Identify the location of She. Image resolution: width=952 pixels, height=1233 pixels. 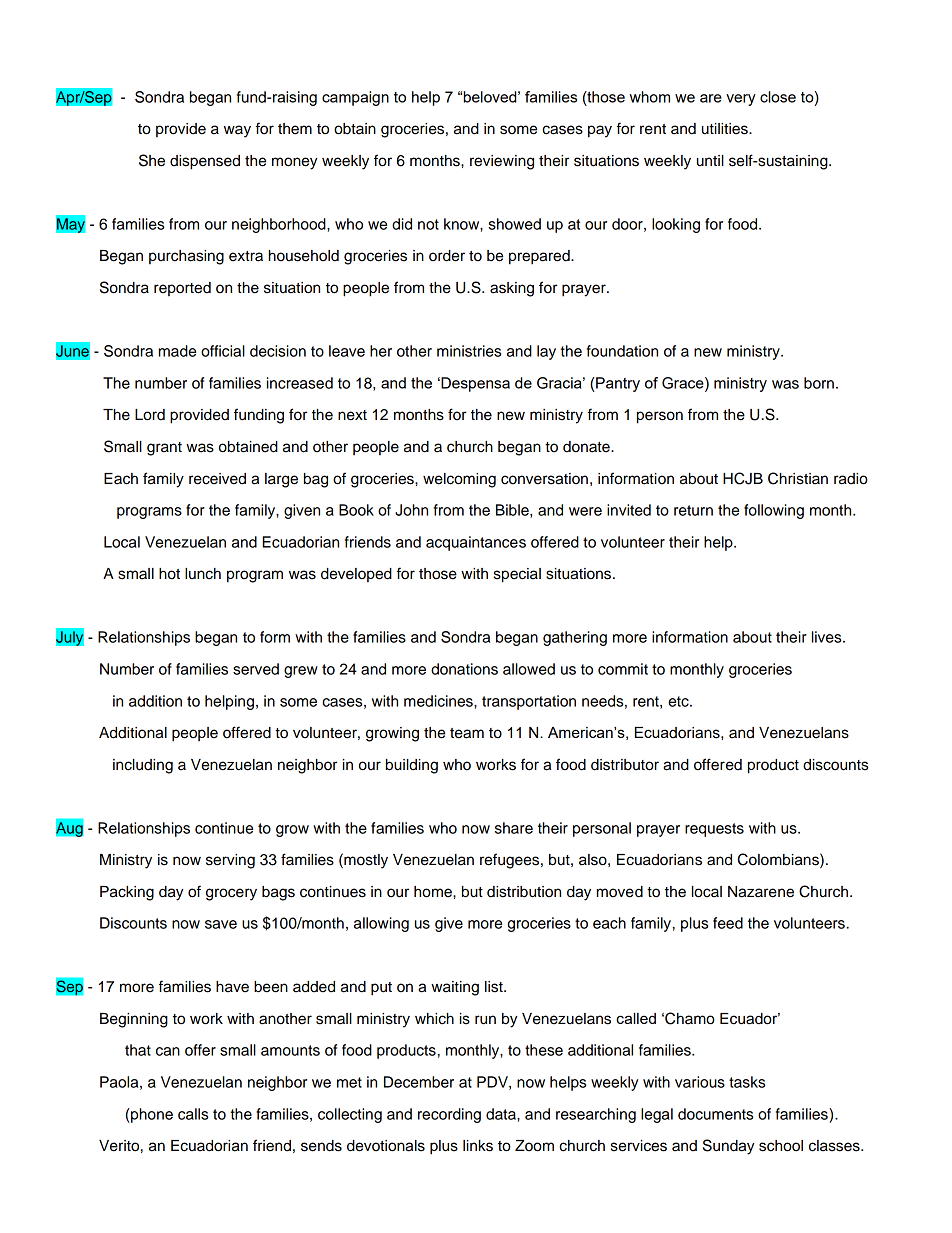
(152, 160).
